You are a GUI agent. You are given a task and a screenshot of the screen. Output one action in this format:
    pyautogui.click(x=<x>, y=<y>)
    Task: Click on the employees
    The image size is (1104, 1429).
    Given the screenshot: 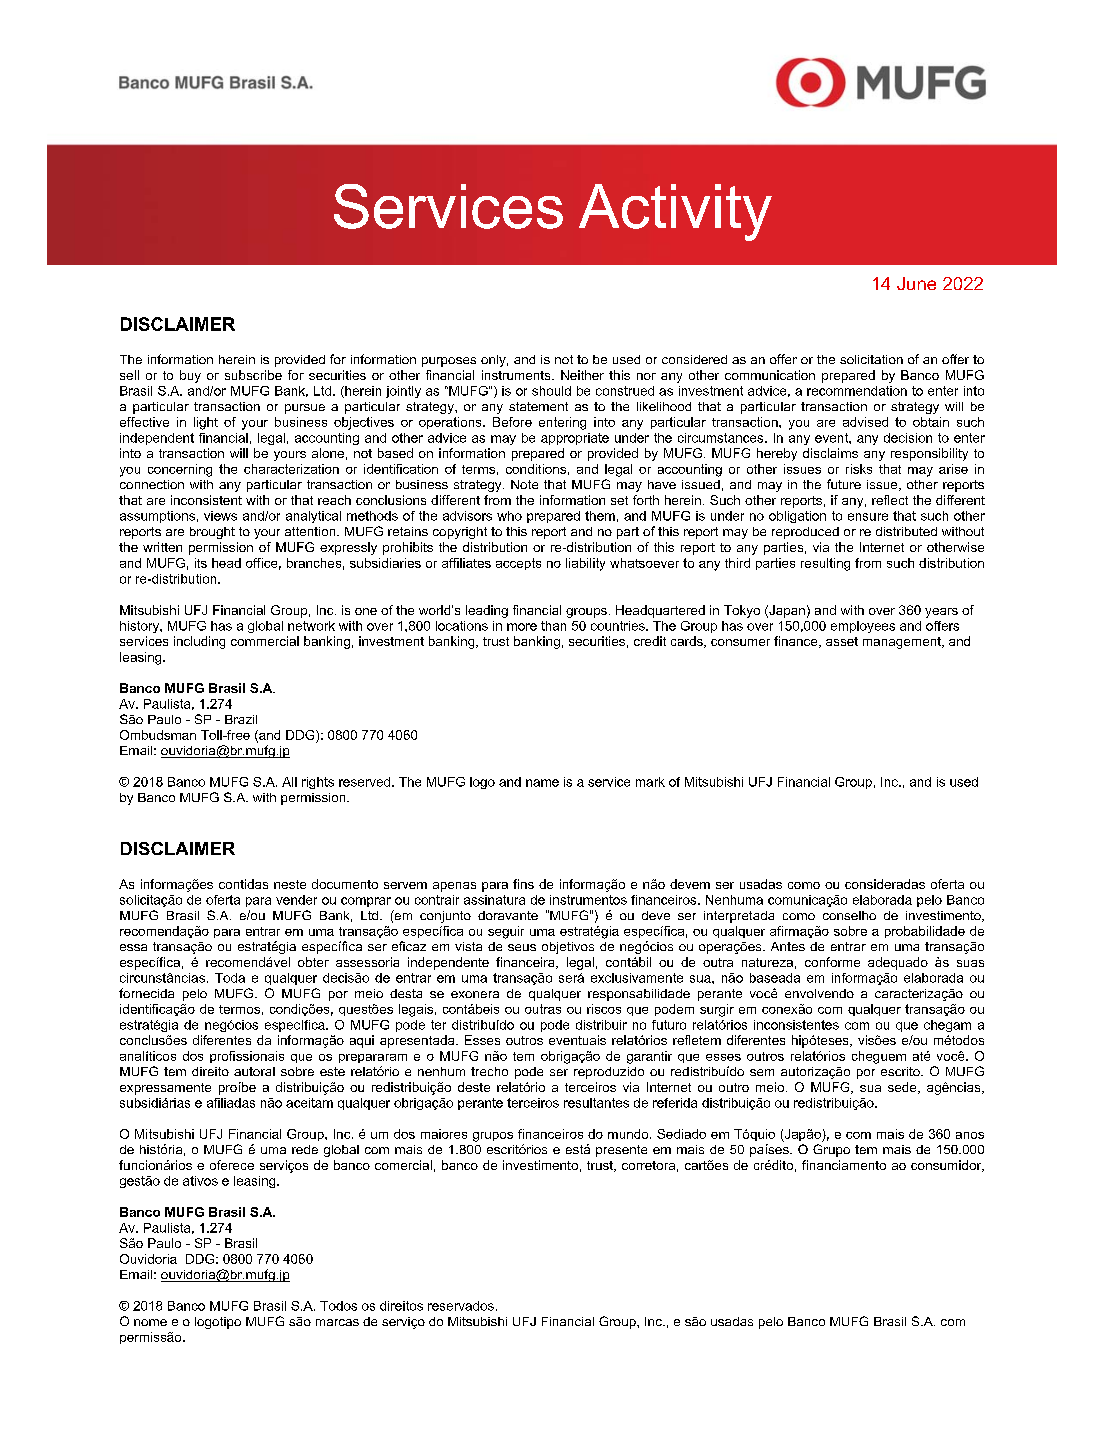 What is the action you would take?
    pyautogui.click(x=863, y=627)
